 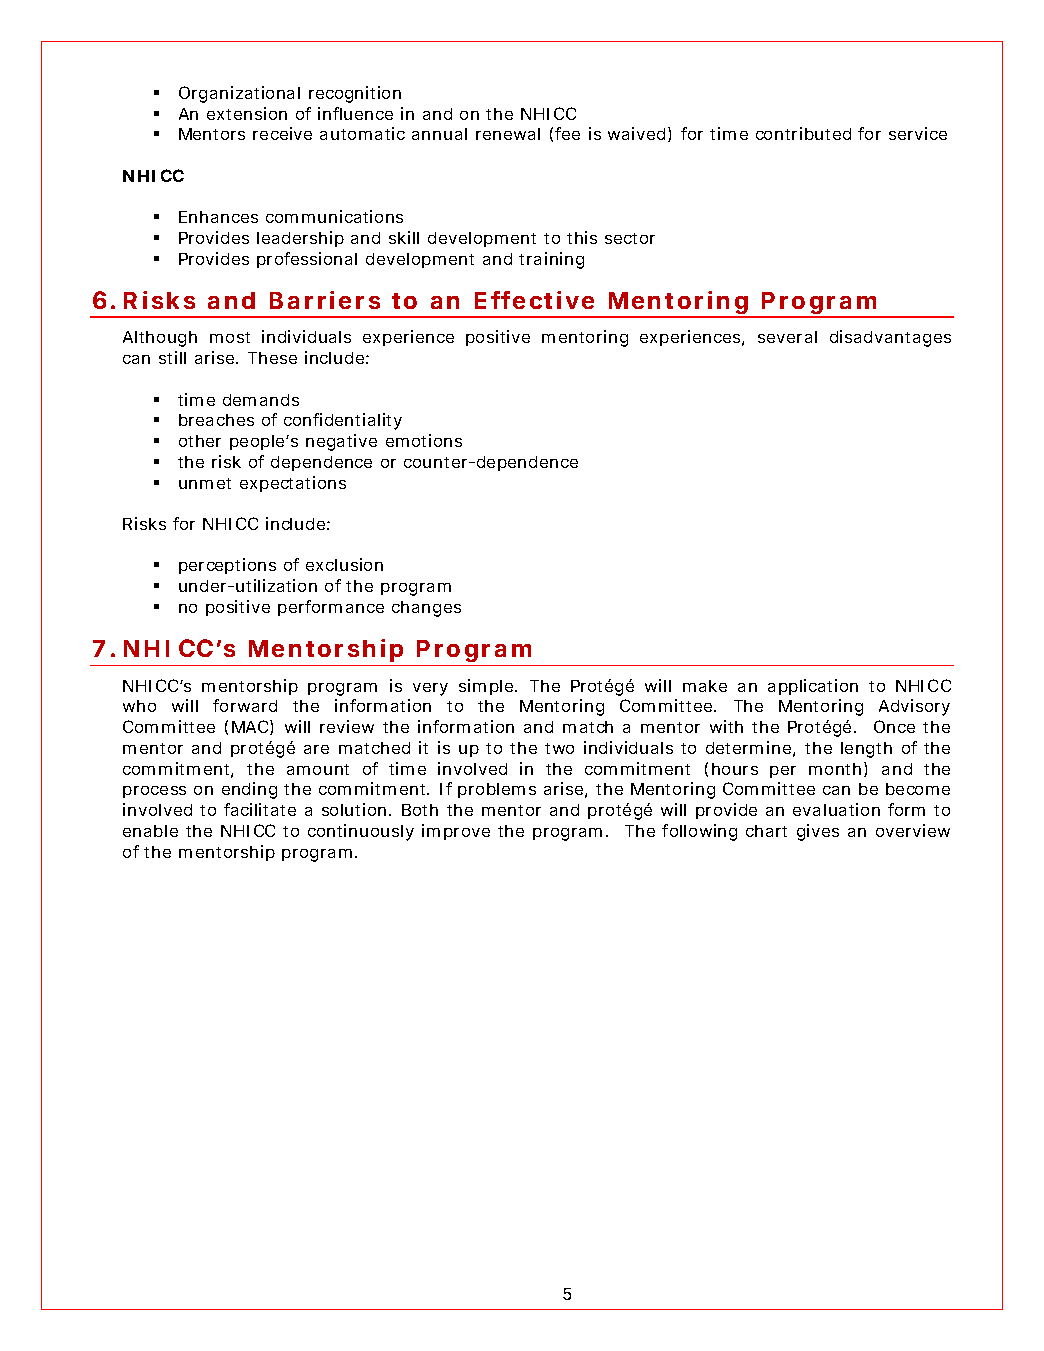 What do you see at coordinates (424, 440) in the image?
I see `emotions` at bounding box center [424, 440].
